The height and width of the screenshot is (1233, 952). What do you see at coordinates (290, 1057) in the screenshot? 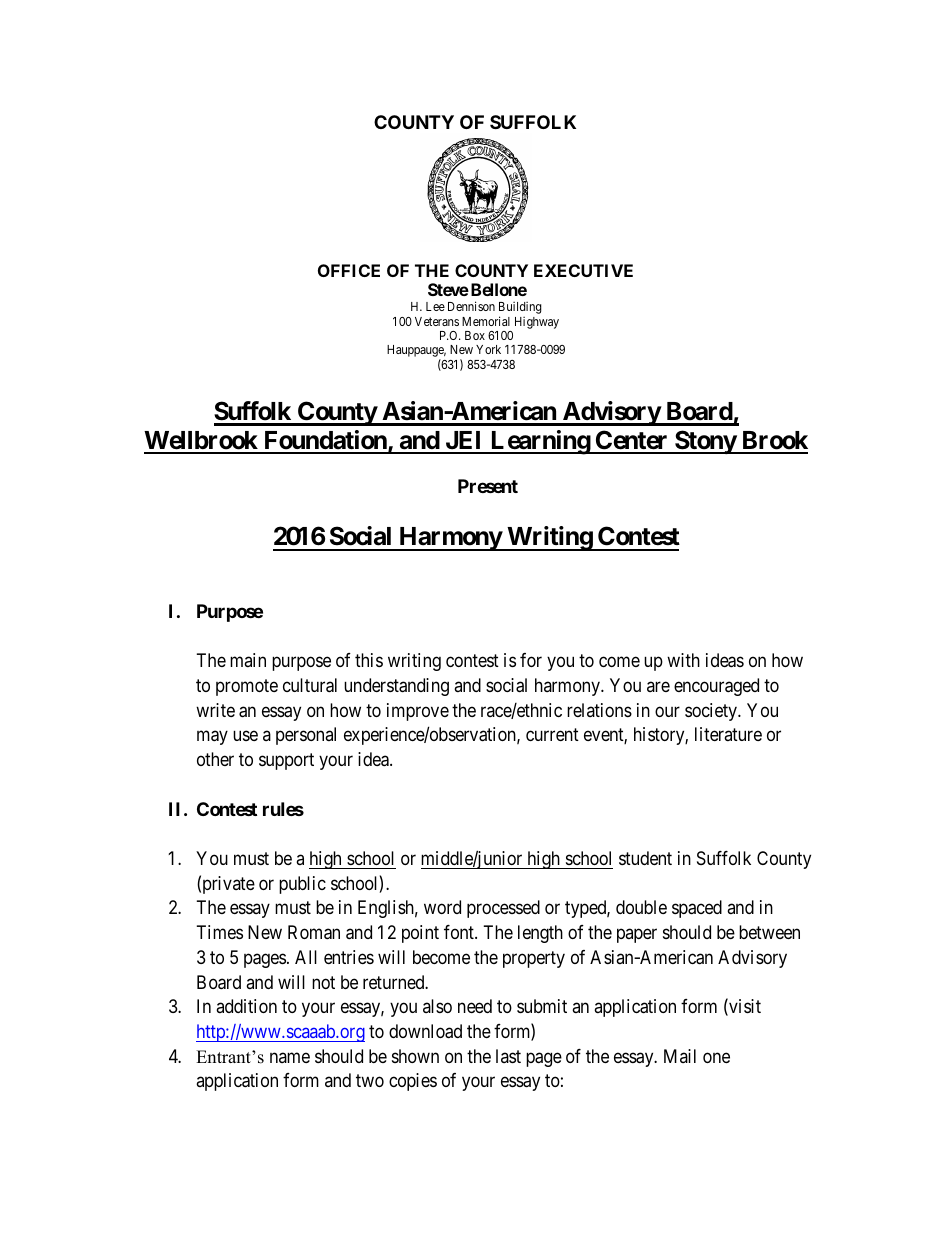
I see `name` at bounding box center [290, 1057].
